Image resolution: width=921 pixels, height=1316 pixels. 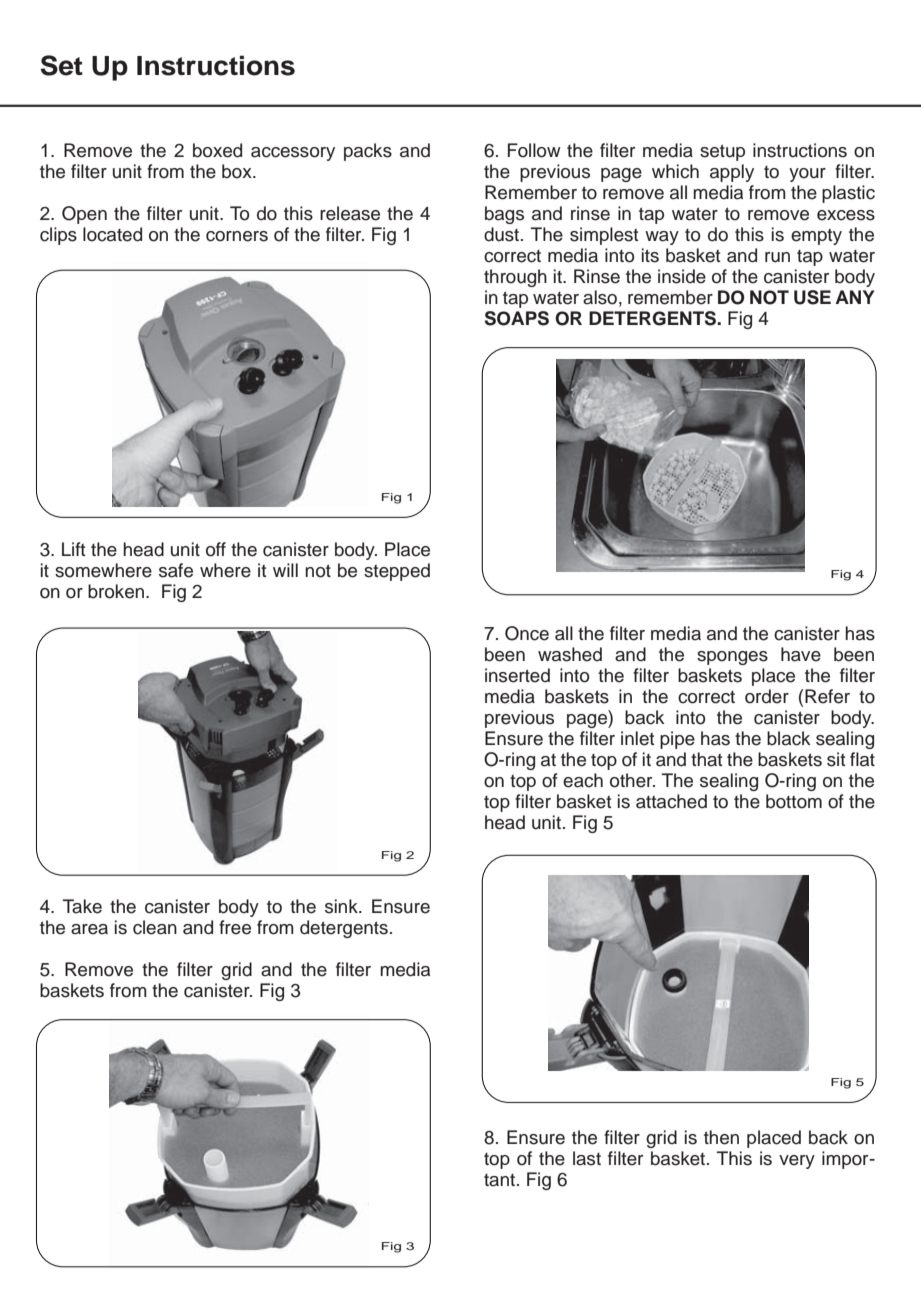 What do you see at coordinates (794, 801) in the image?
I see `bottom` at bounding box center [794, 801].
